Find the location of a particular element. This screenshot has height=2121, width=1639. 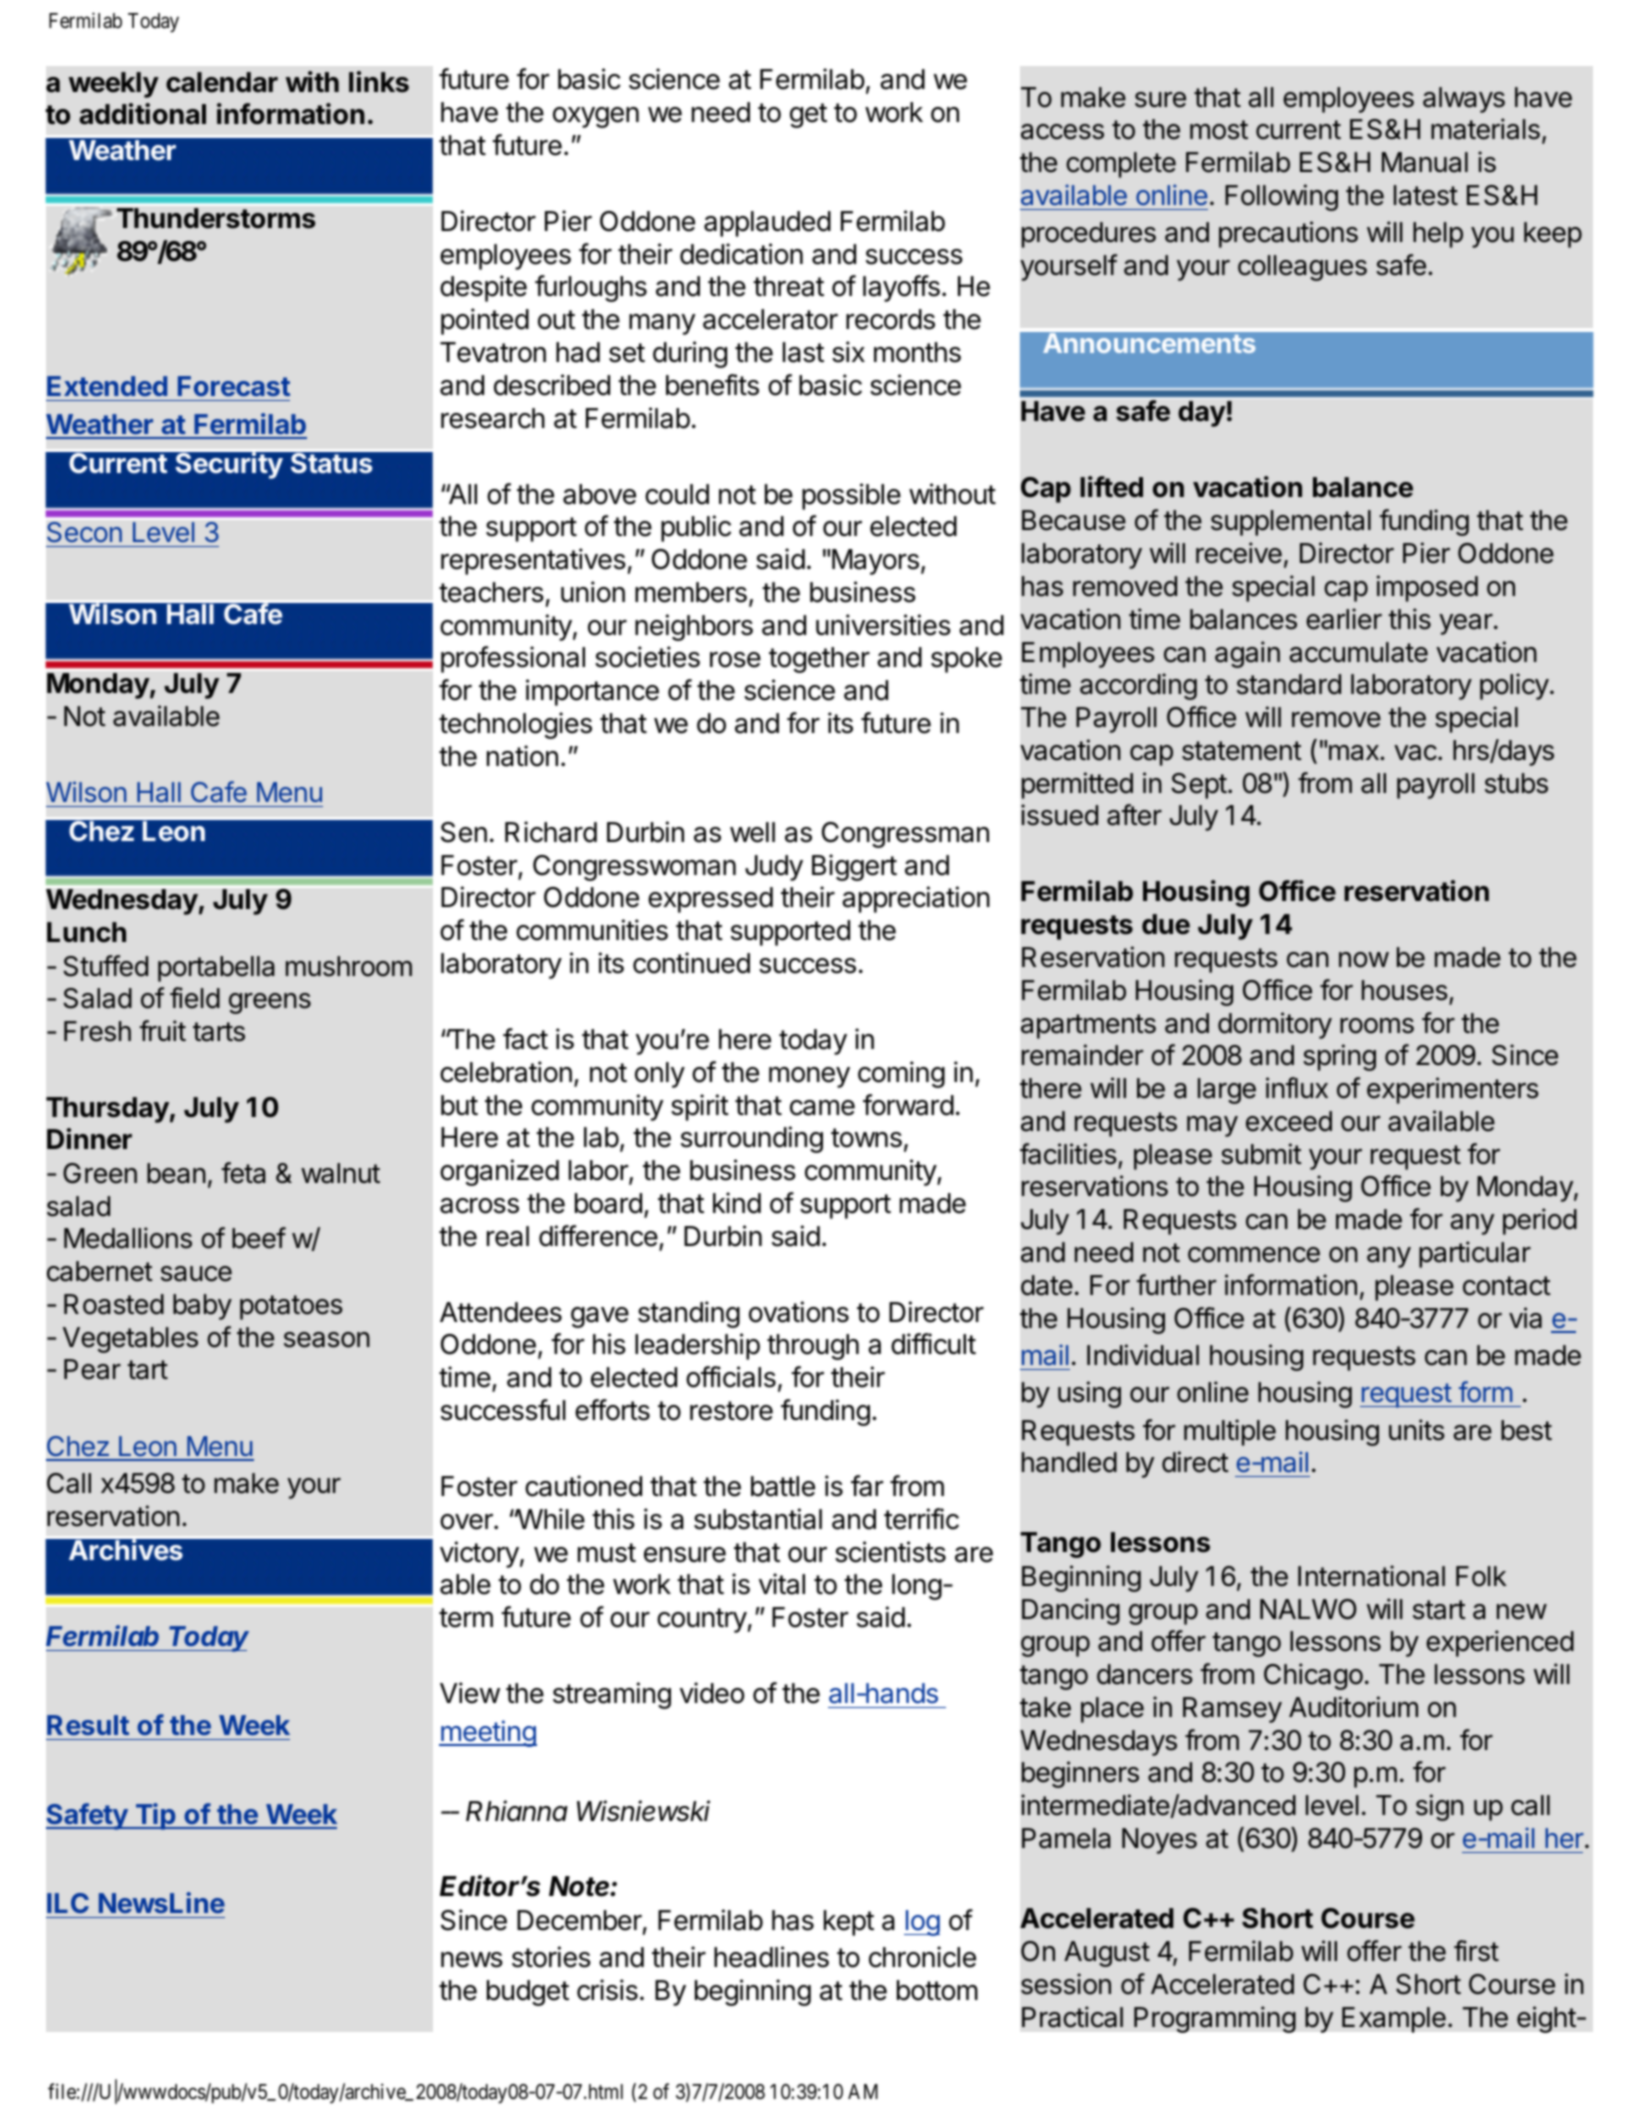

additional is located at coordinates (142, 114).
